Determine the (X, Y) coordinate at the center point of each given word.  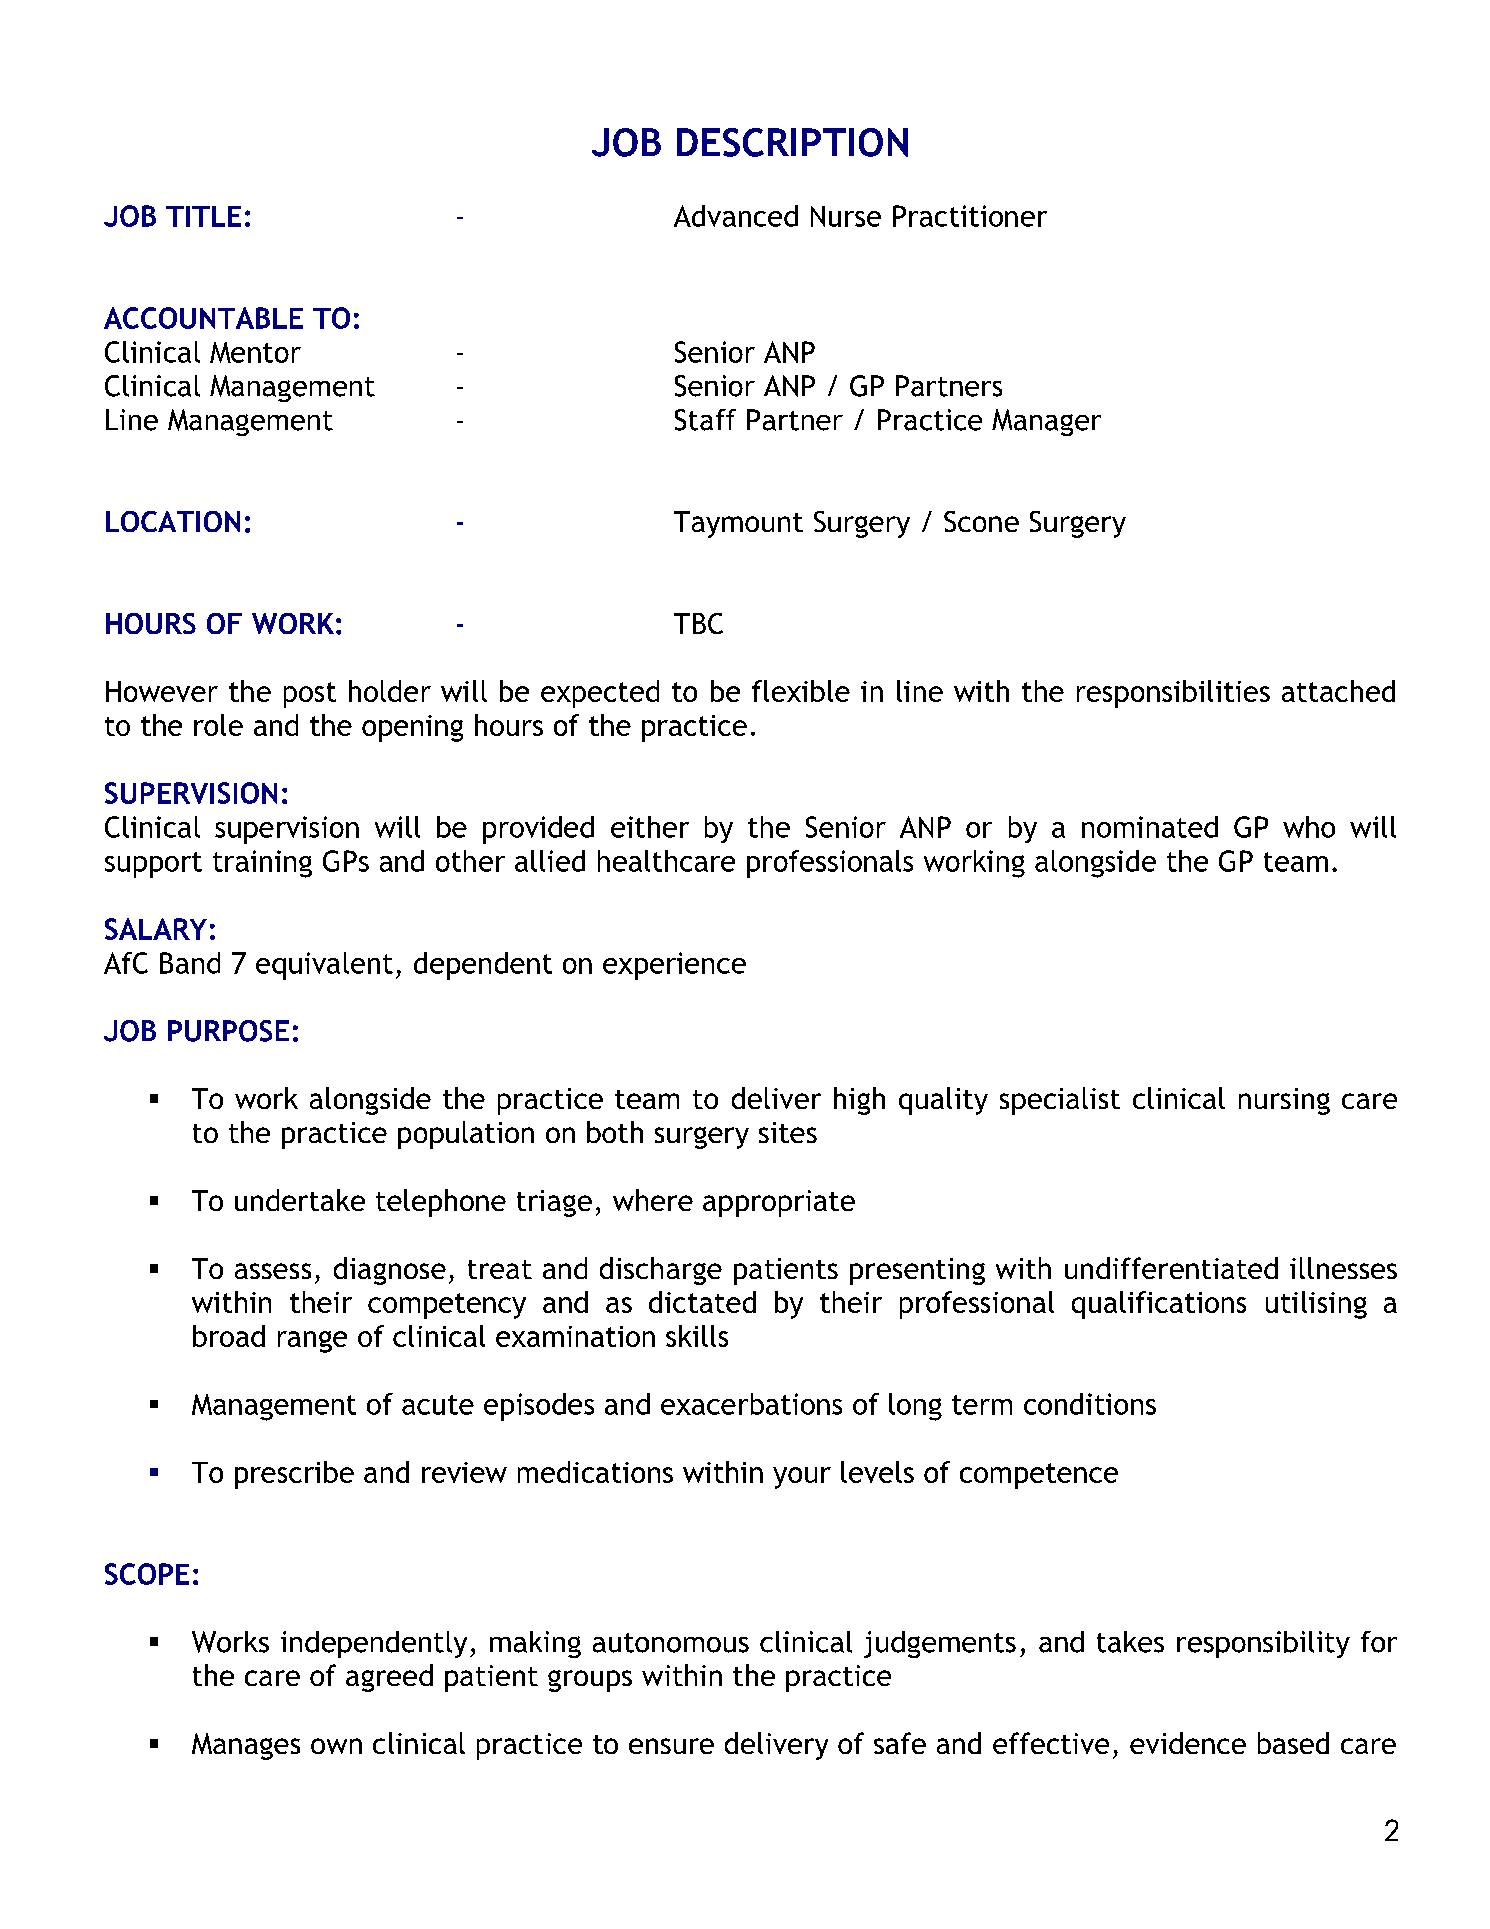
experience (674, 966)
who (1309, 827)
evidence (1188, 1743)
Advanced (736, 216)
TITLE (203, 216)
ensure (671, 1746)
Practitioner (970, 216)
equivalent (324, 966)
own (336, 1746)
